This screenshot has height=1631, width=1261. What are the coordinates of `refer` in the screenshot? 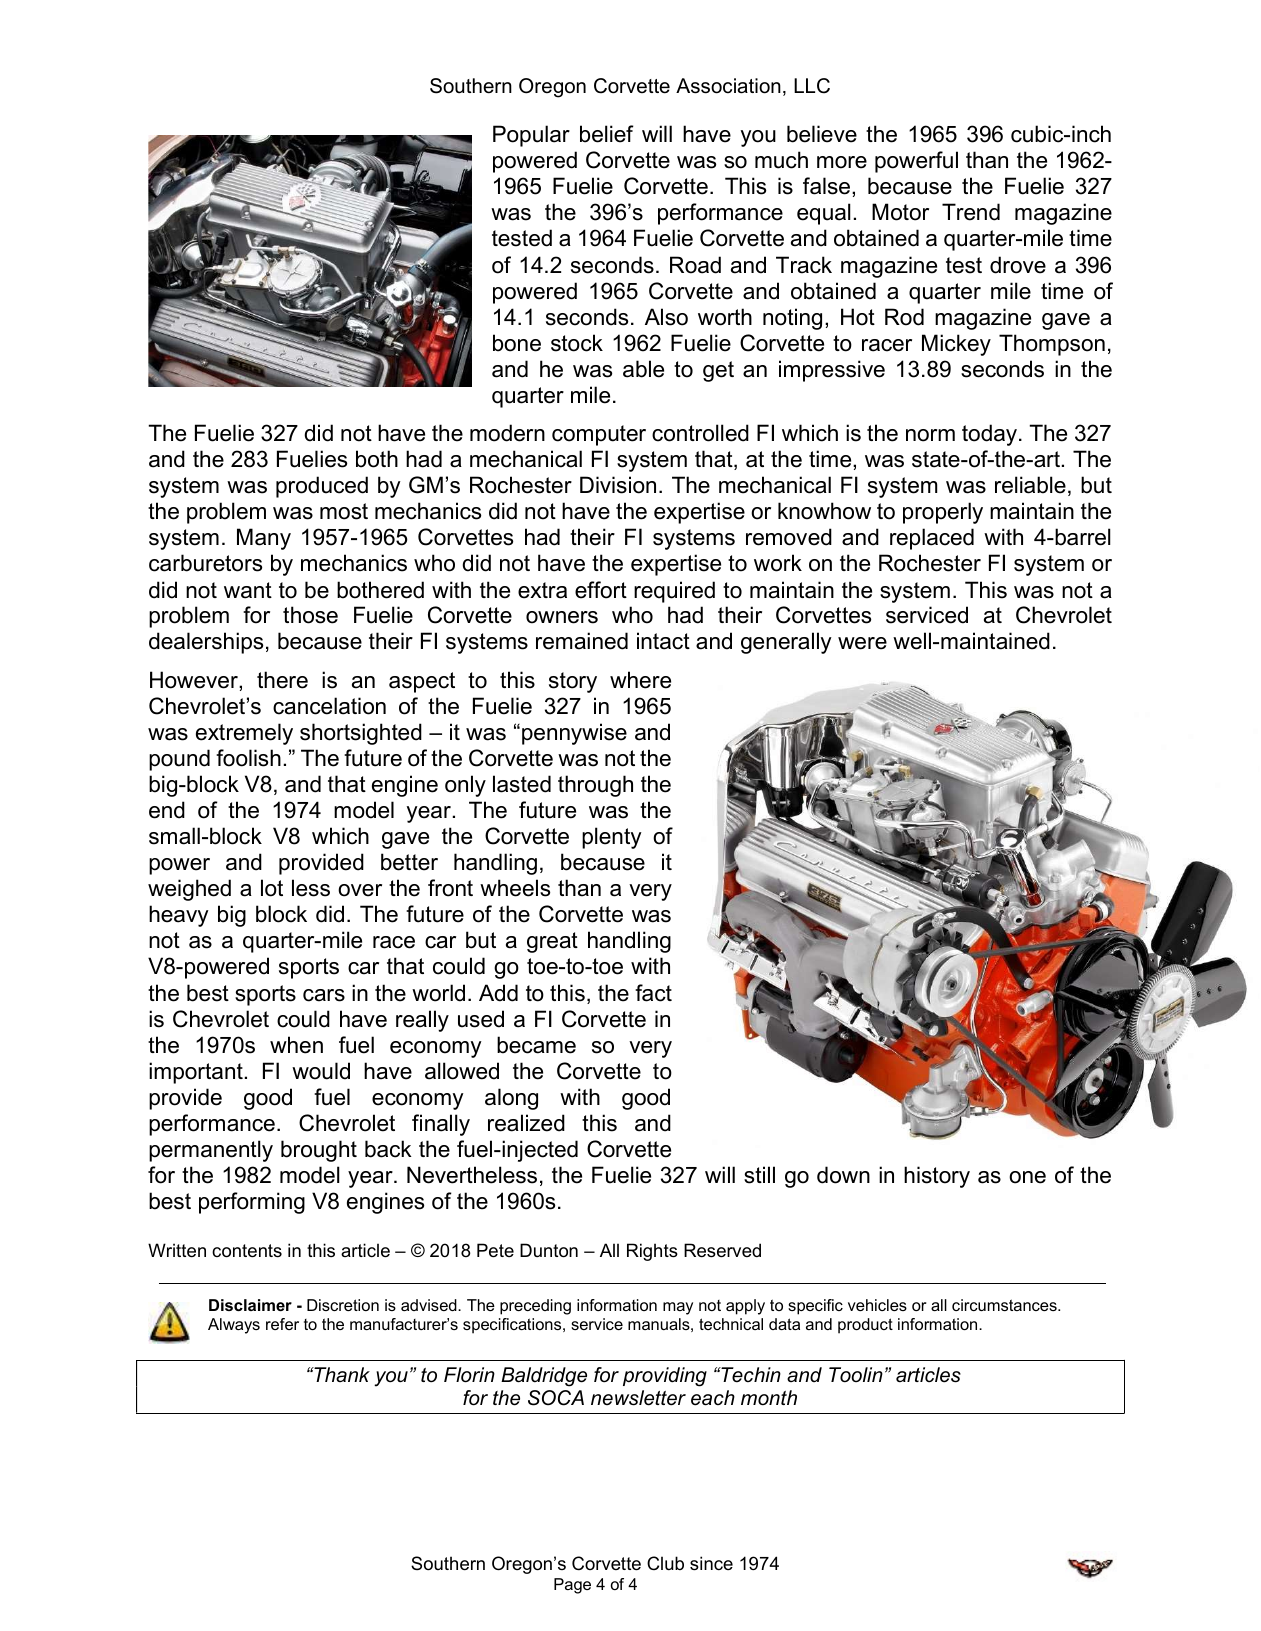 It's located at (282, 1324).
